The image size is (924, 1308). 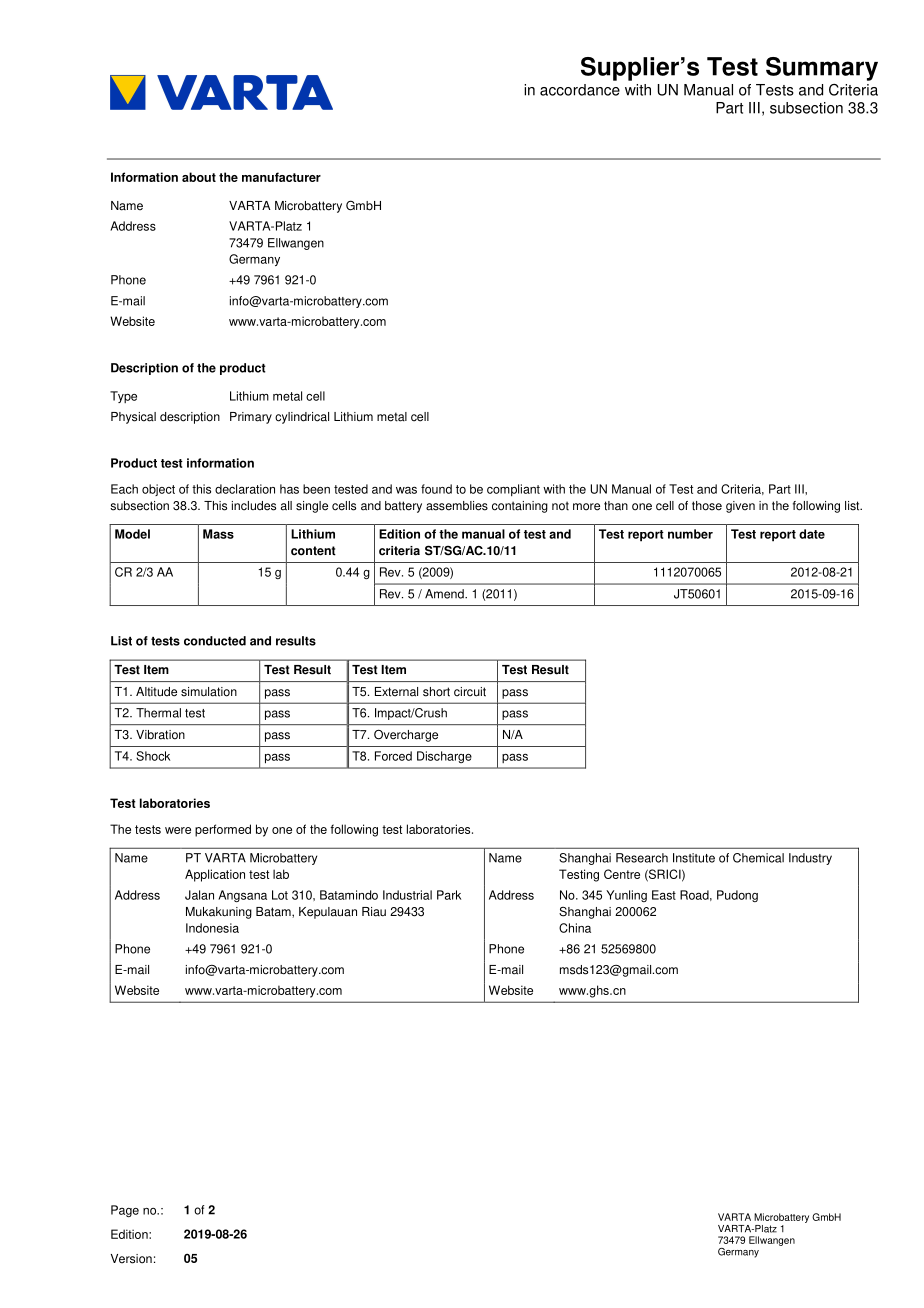 What do you see at coordinates (131, 1259) in the screenshot?
I see `Version` at bounding box center [131, 1259].
